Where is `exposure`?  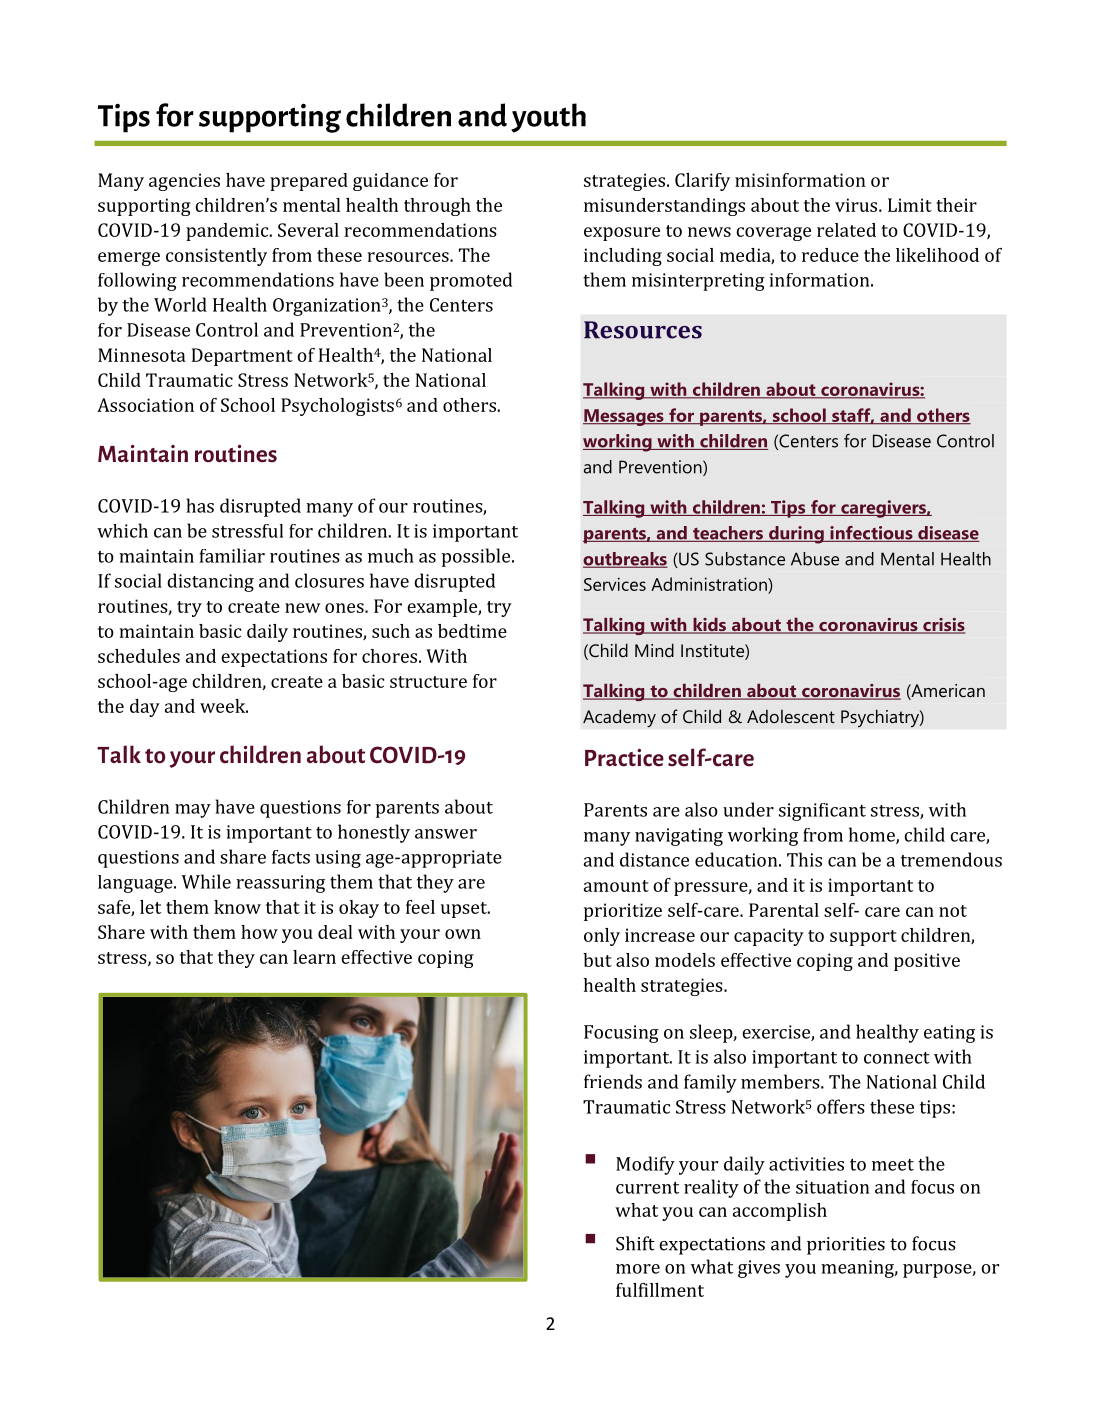
exposure is located at coordinates (622, 234).
